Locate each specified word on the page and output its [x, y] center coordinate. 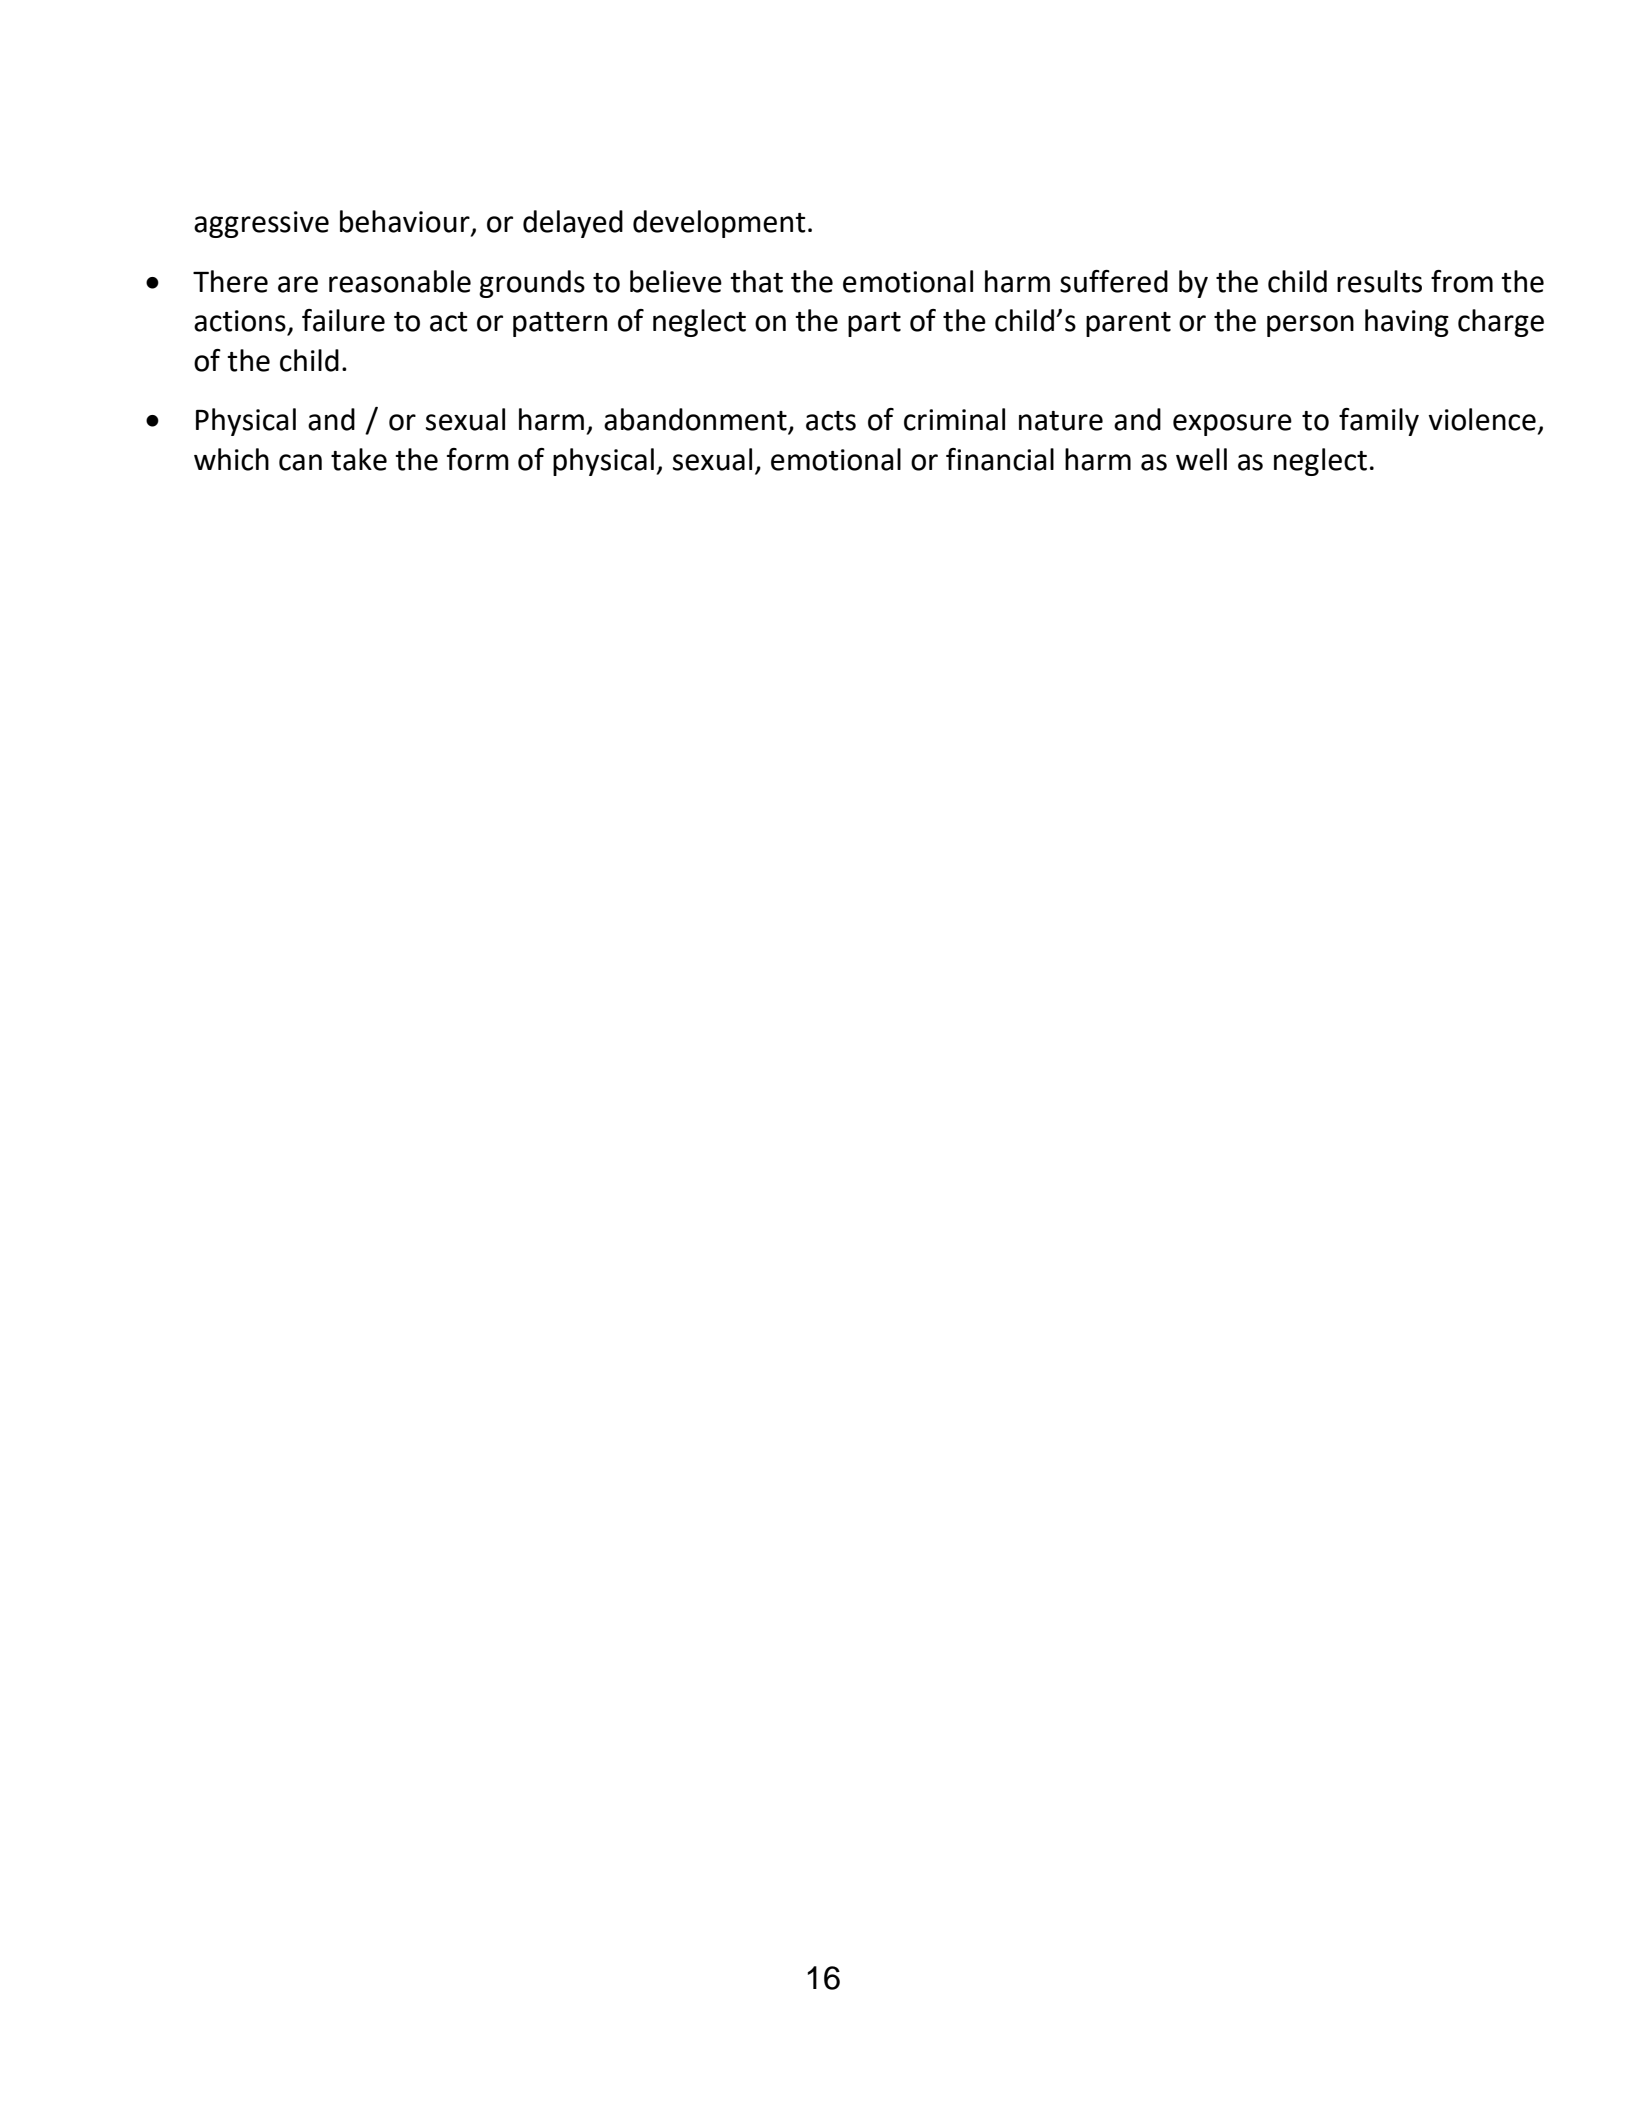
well [1201, 459]
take [359, 459]
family [1379, 422]
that [756, 281]
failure [343, 320]
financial [1000, 459]
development [719, 224]
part [874, 324]
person [1310, 326]
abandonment [696, 420]
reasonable [400, 281]
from [1462, 281]
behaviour [406, 222]
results [1379, 281]
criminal [954, 419]
